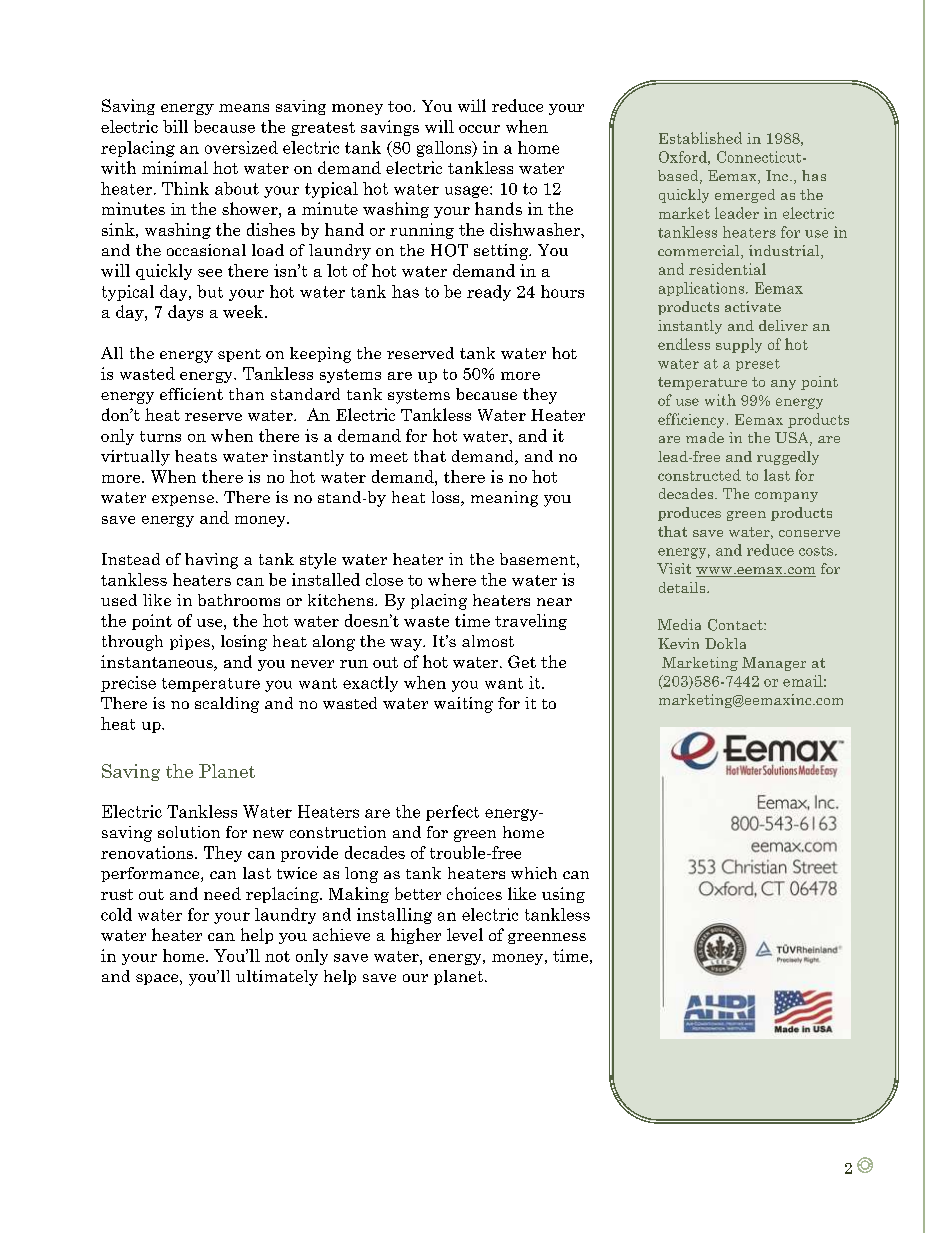 This document has height=1233, width=952. Describe the element at coordinates (277, 956) in the document. I see `not` at that location.
